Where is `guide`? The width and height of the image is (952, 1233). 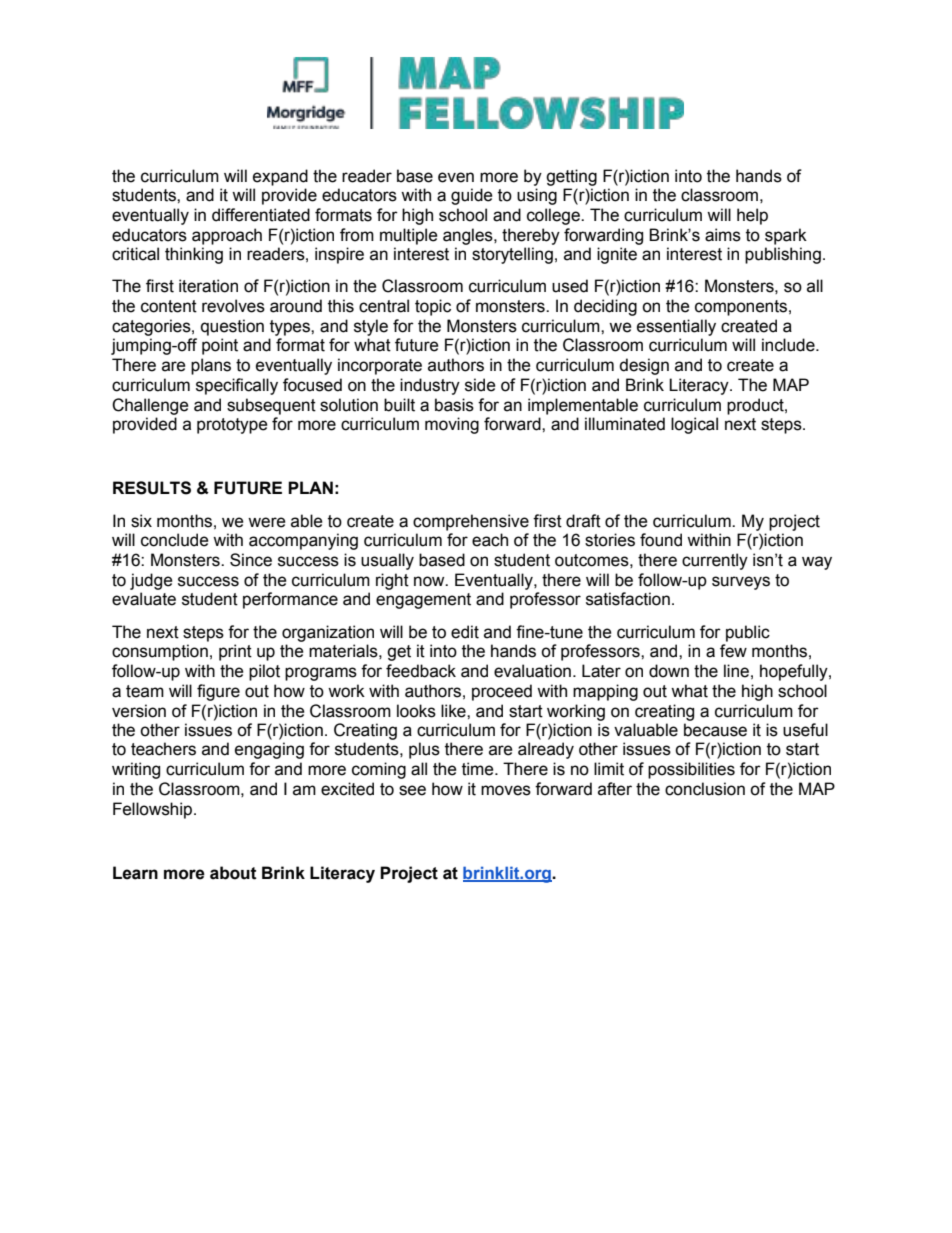
guide is located at coordinates (472, 196).
